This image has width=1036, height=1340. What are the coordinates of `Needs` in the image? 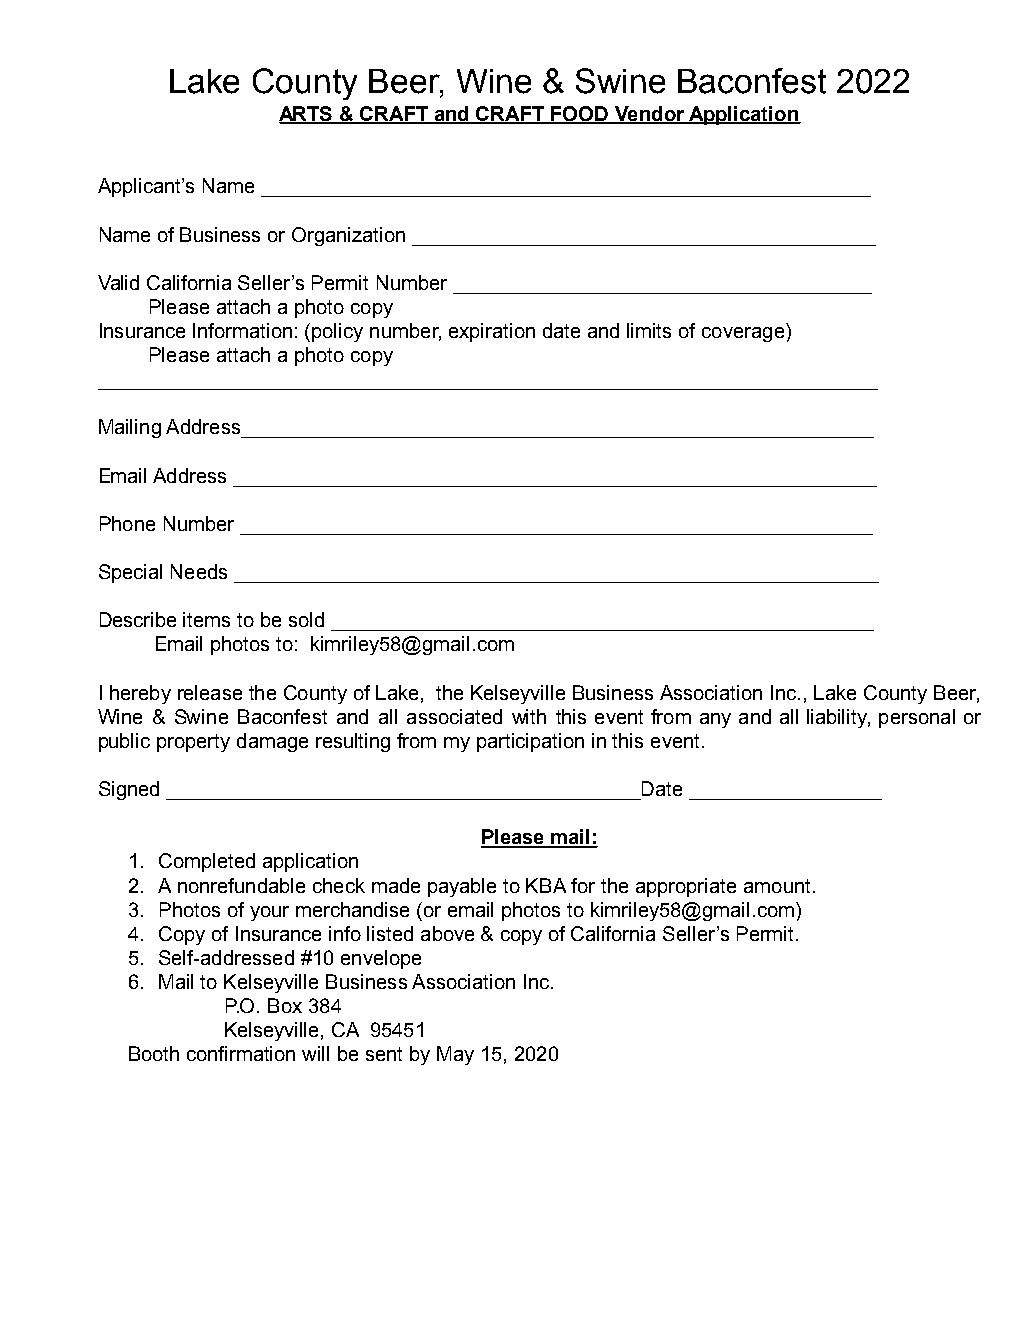 It's located at (199, 571).
